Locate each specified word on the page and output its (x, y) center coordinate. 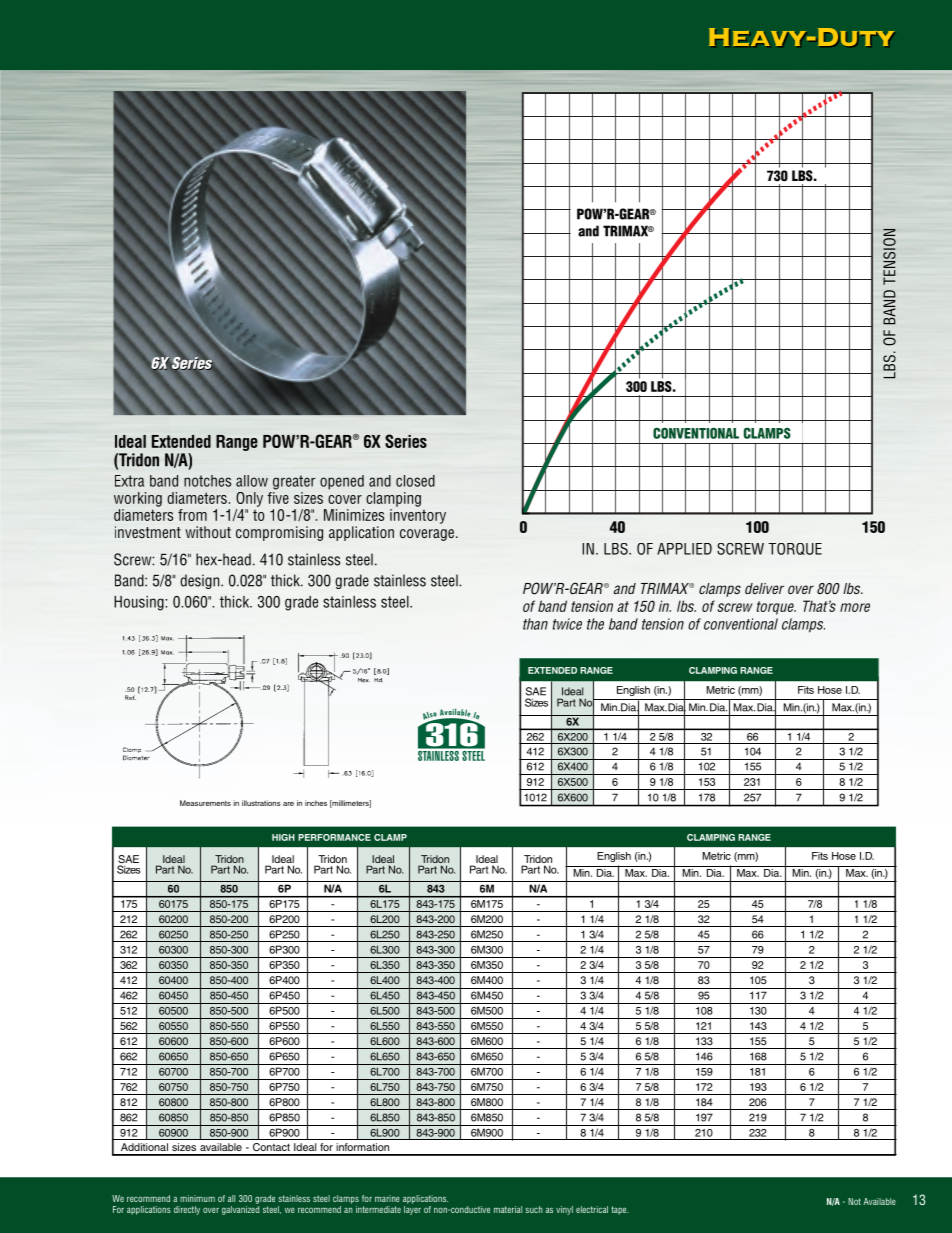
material (508, 1209)
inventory (418, 516)
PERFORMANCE (334, 837)
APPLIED (684, 549)
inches (316, 803)
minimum (197, 1198)
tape (620, 1210)
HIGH (283, 837)
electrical (592, 1209)
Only (249, 499)
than (535, 624)
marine (387, 1198)
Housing (140, 603)
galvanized (240, 1209)
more (855, 607)
